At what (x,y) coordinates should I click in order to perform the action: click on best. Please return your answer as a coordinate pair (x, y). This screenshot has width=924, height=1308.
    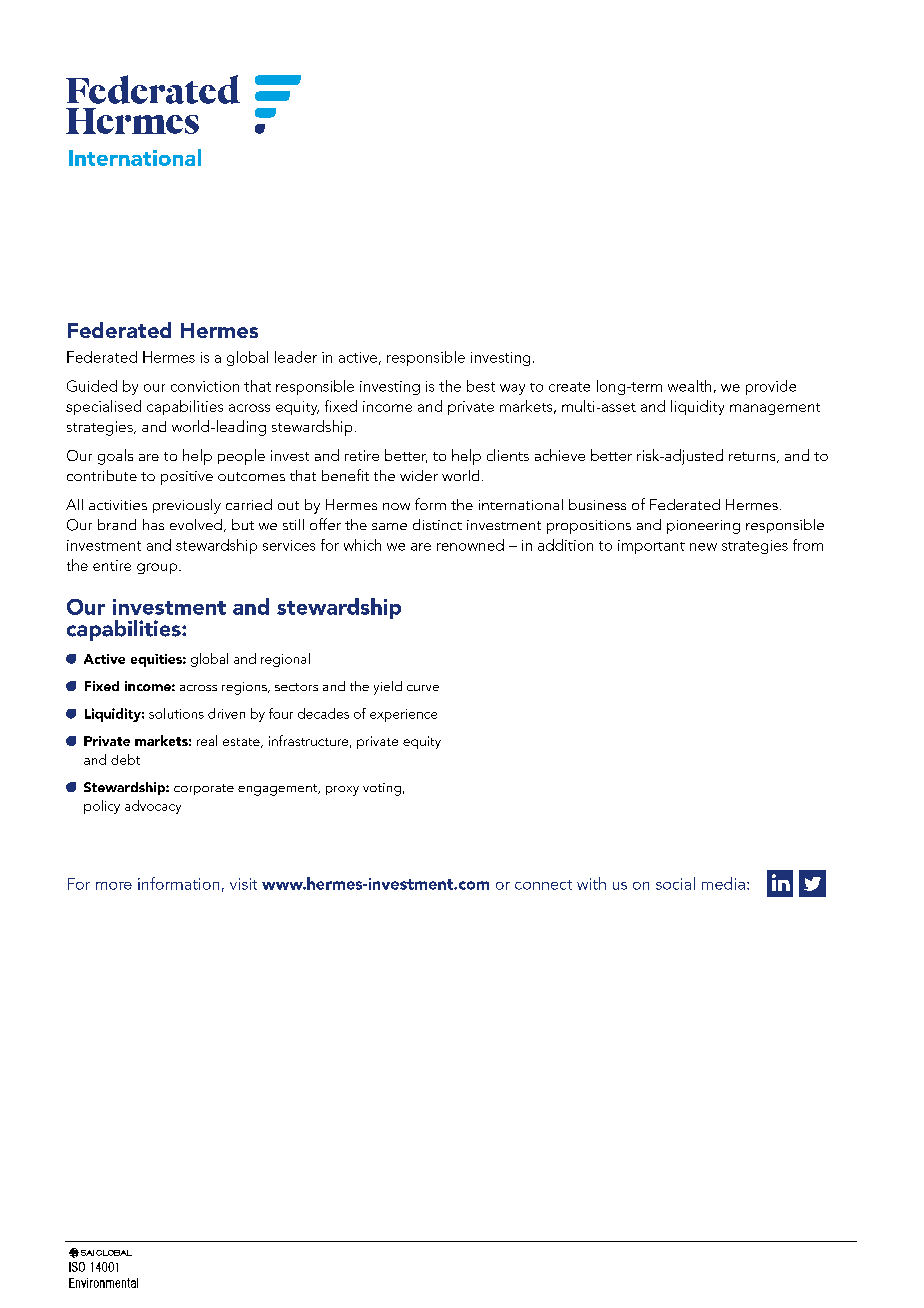
    Looking at the image, I should click on (481, 386).
